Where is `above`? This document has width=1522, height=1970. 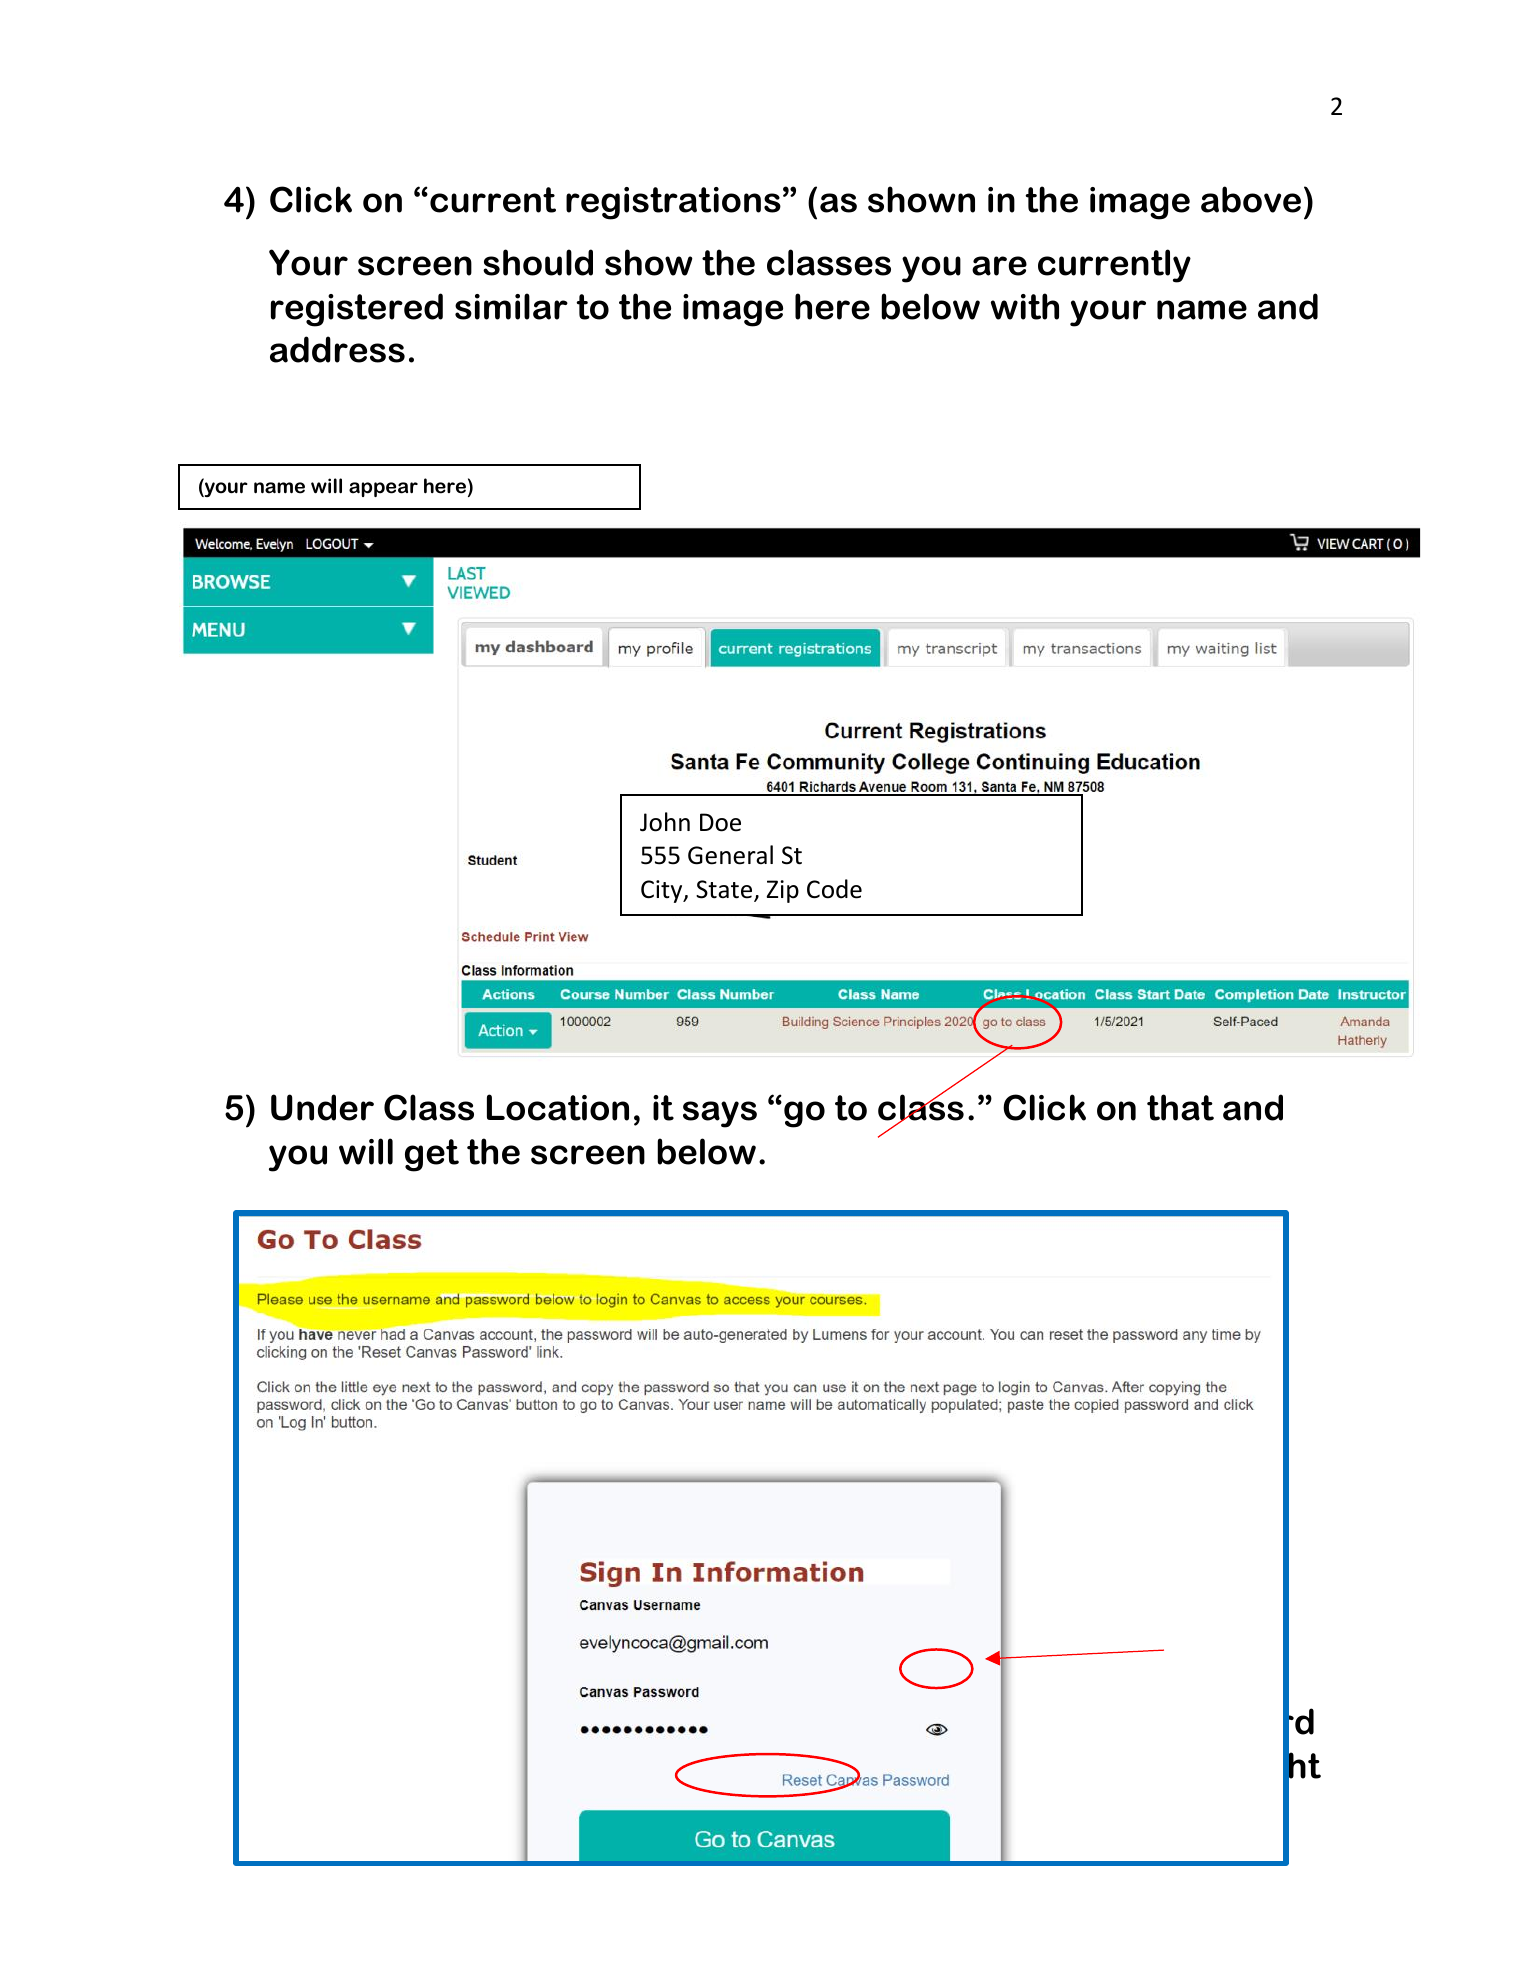 above is located at coordinates (1251, 199).
